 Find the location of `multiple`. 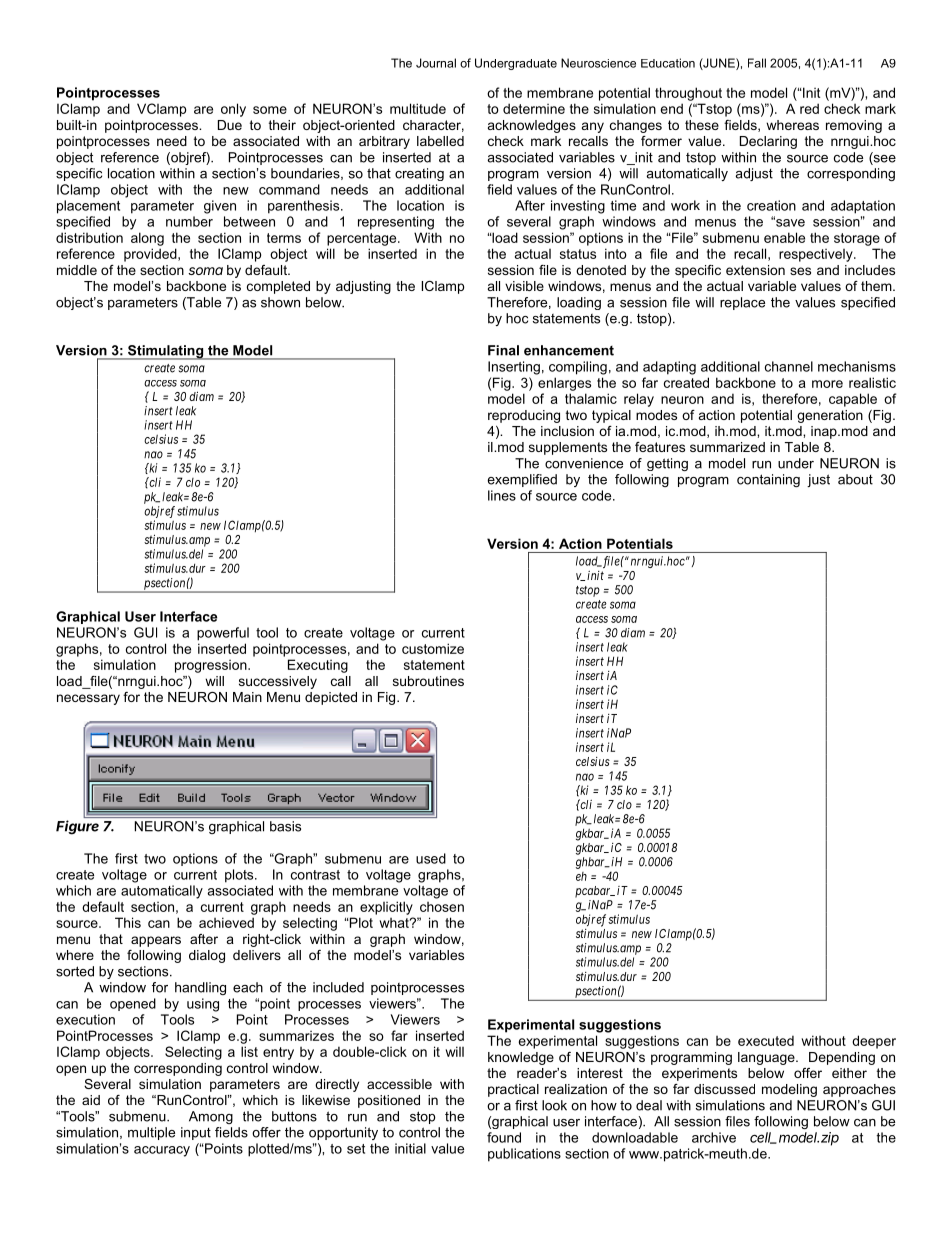

multiple is located at coordinates (151, 1133).
